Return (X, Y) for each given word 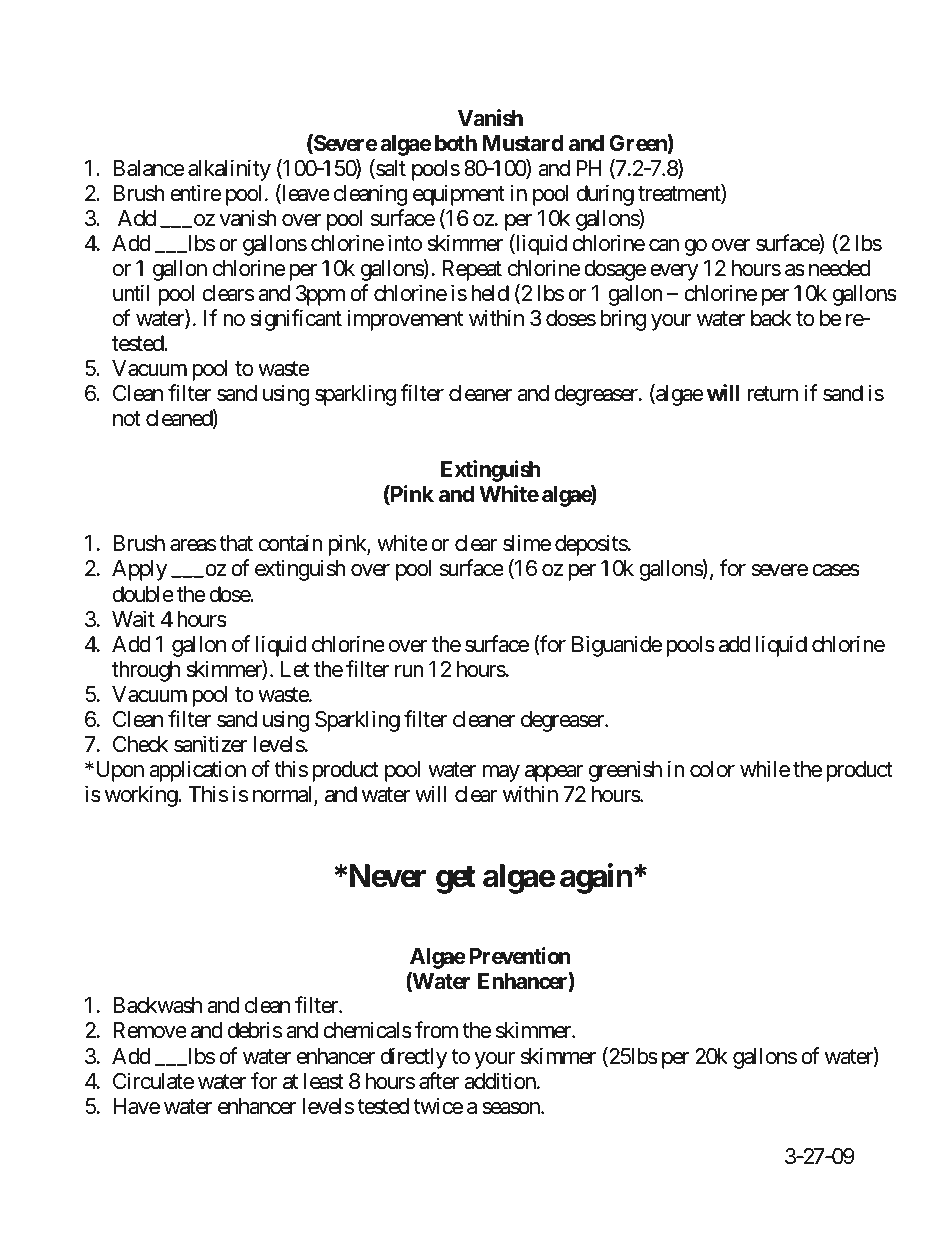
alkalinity (229, 170)
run (409, 671)
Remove (150, 1030)
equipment (459, 195)
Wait (133, 619)
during (605, 195)
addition (500, 1081)
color (712, 769)
